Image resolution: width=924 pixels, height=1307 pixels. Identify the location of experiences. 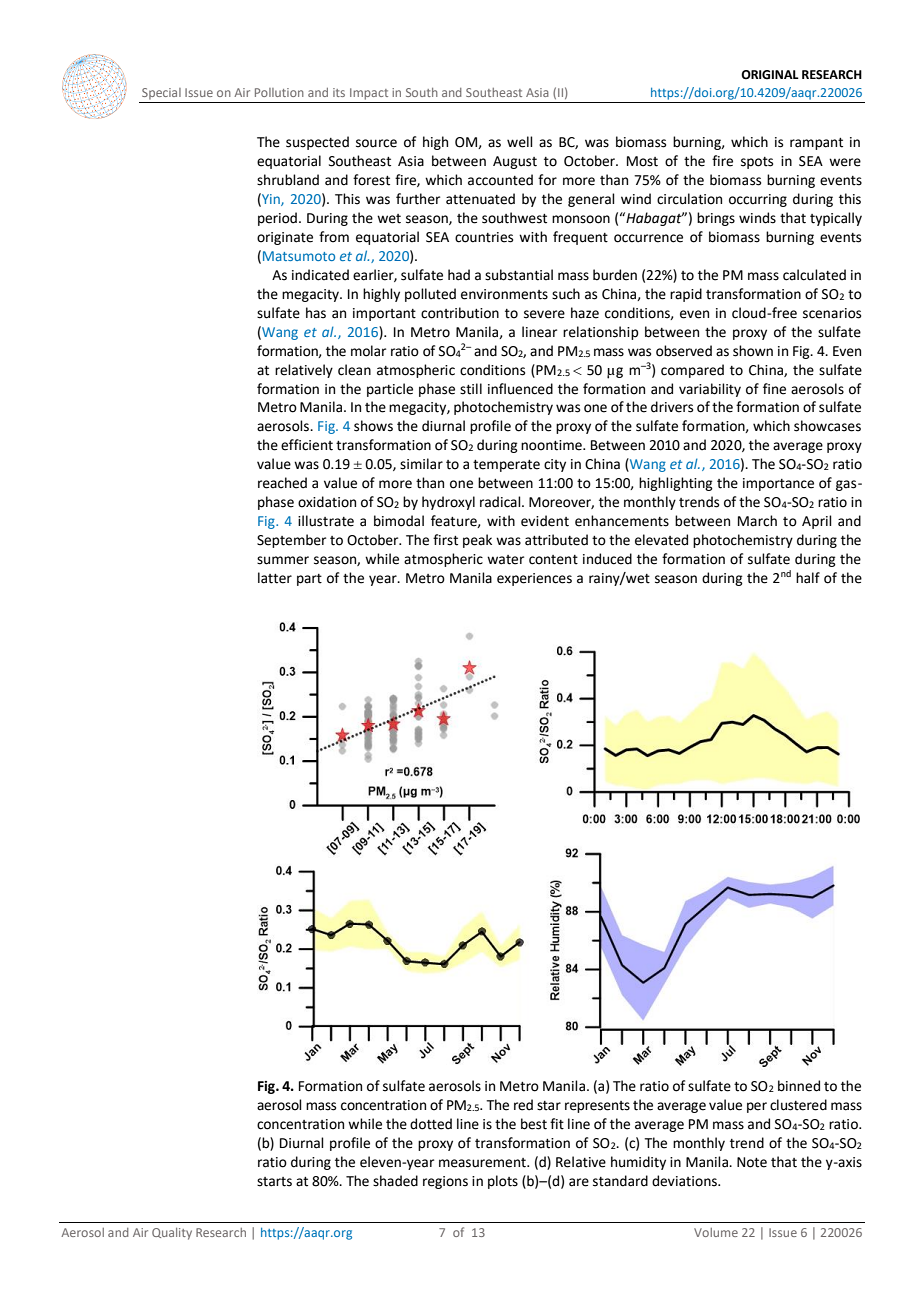
(534, 579).
